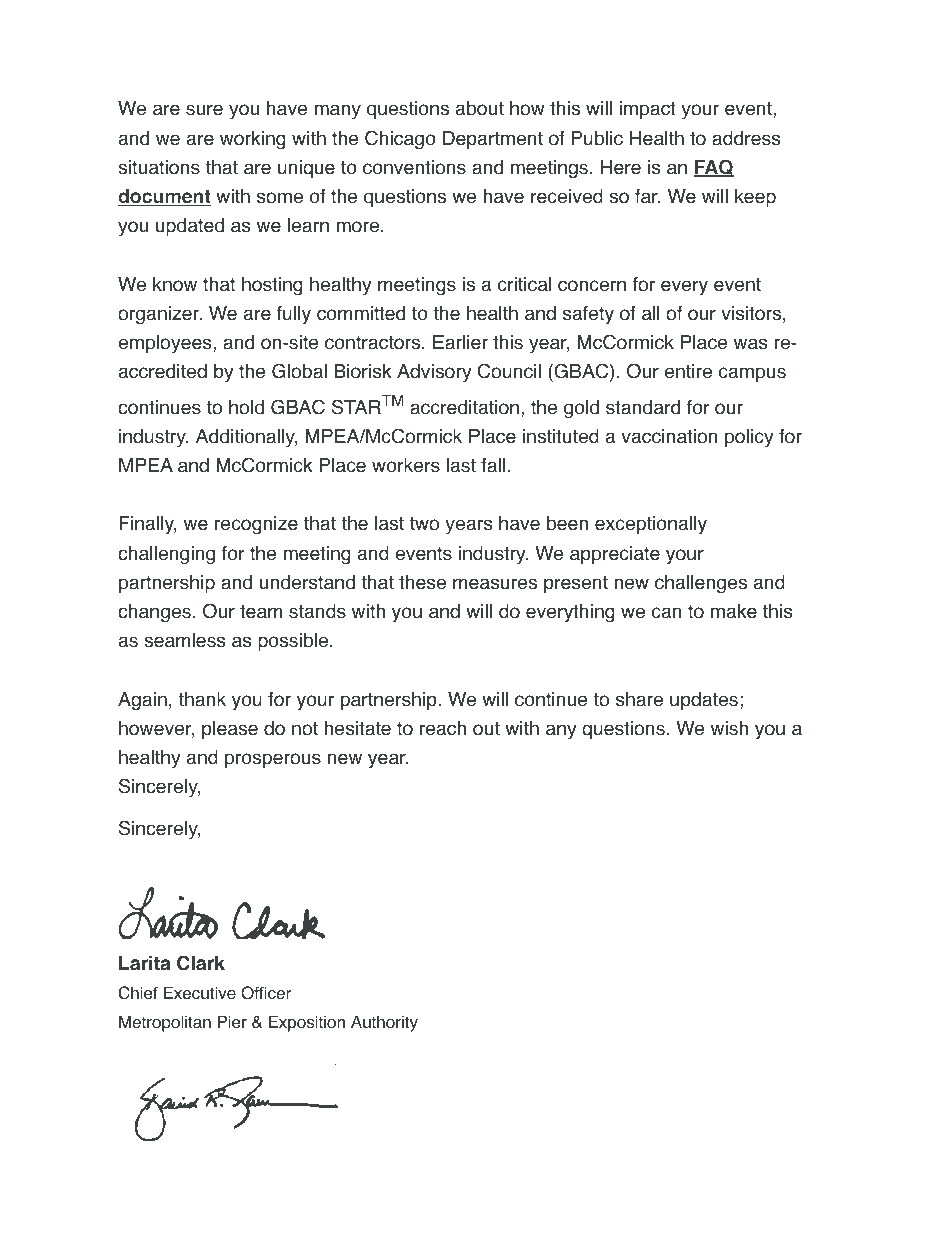 The width and height of the screenshot is (952, 1233). What do you see at coordinates (701, 584) in the screenshot?
I see `challenges` at bounding box center [701, 584].
